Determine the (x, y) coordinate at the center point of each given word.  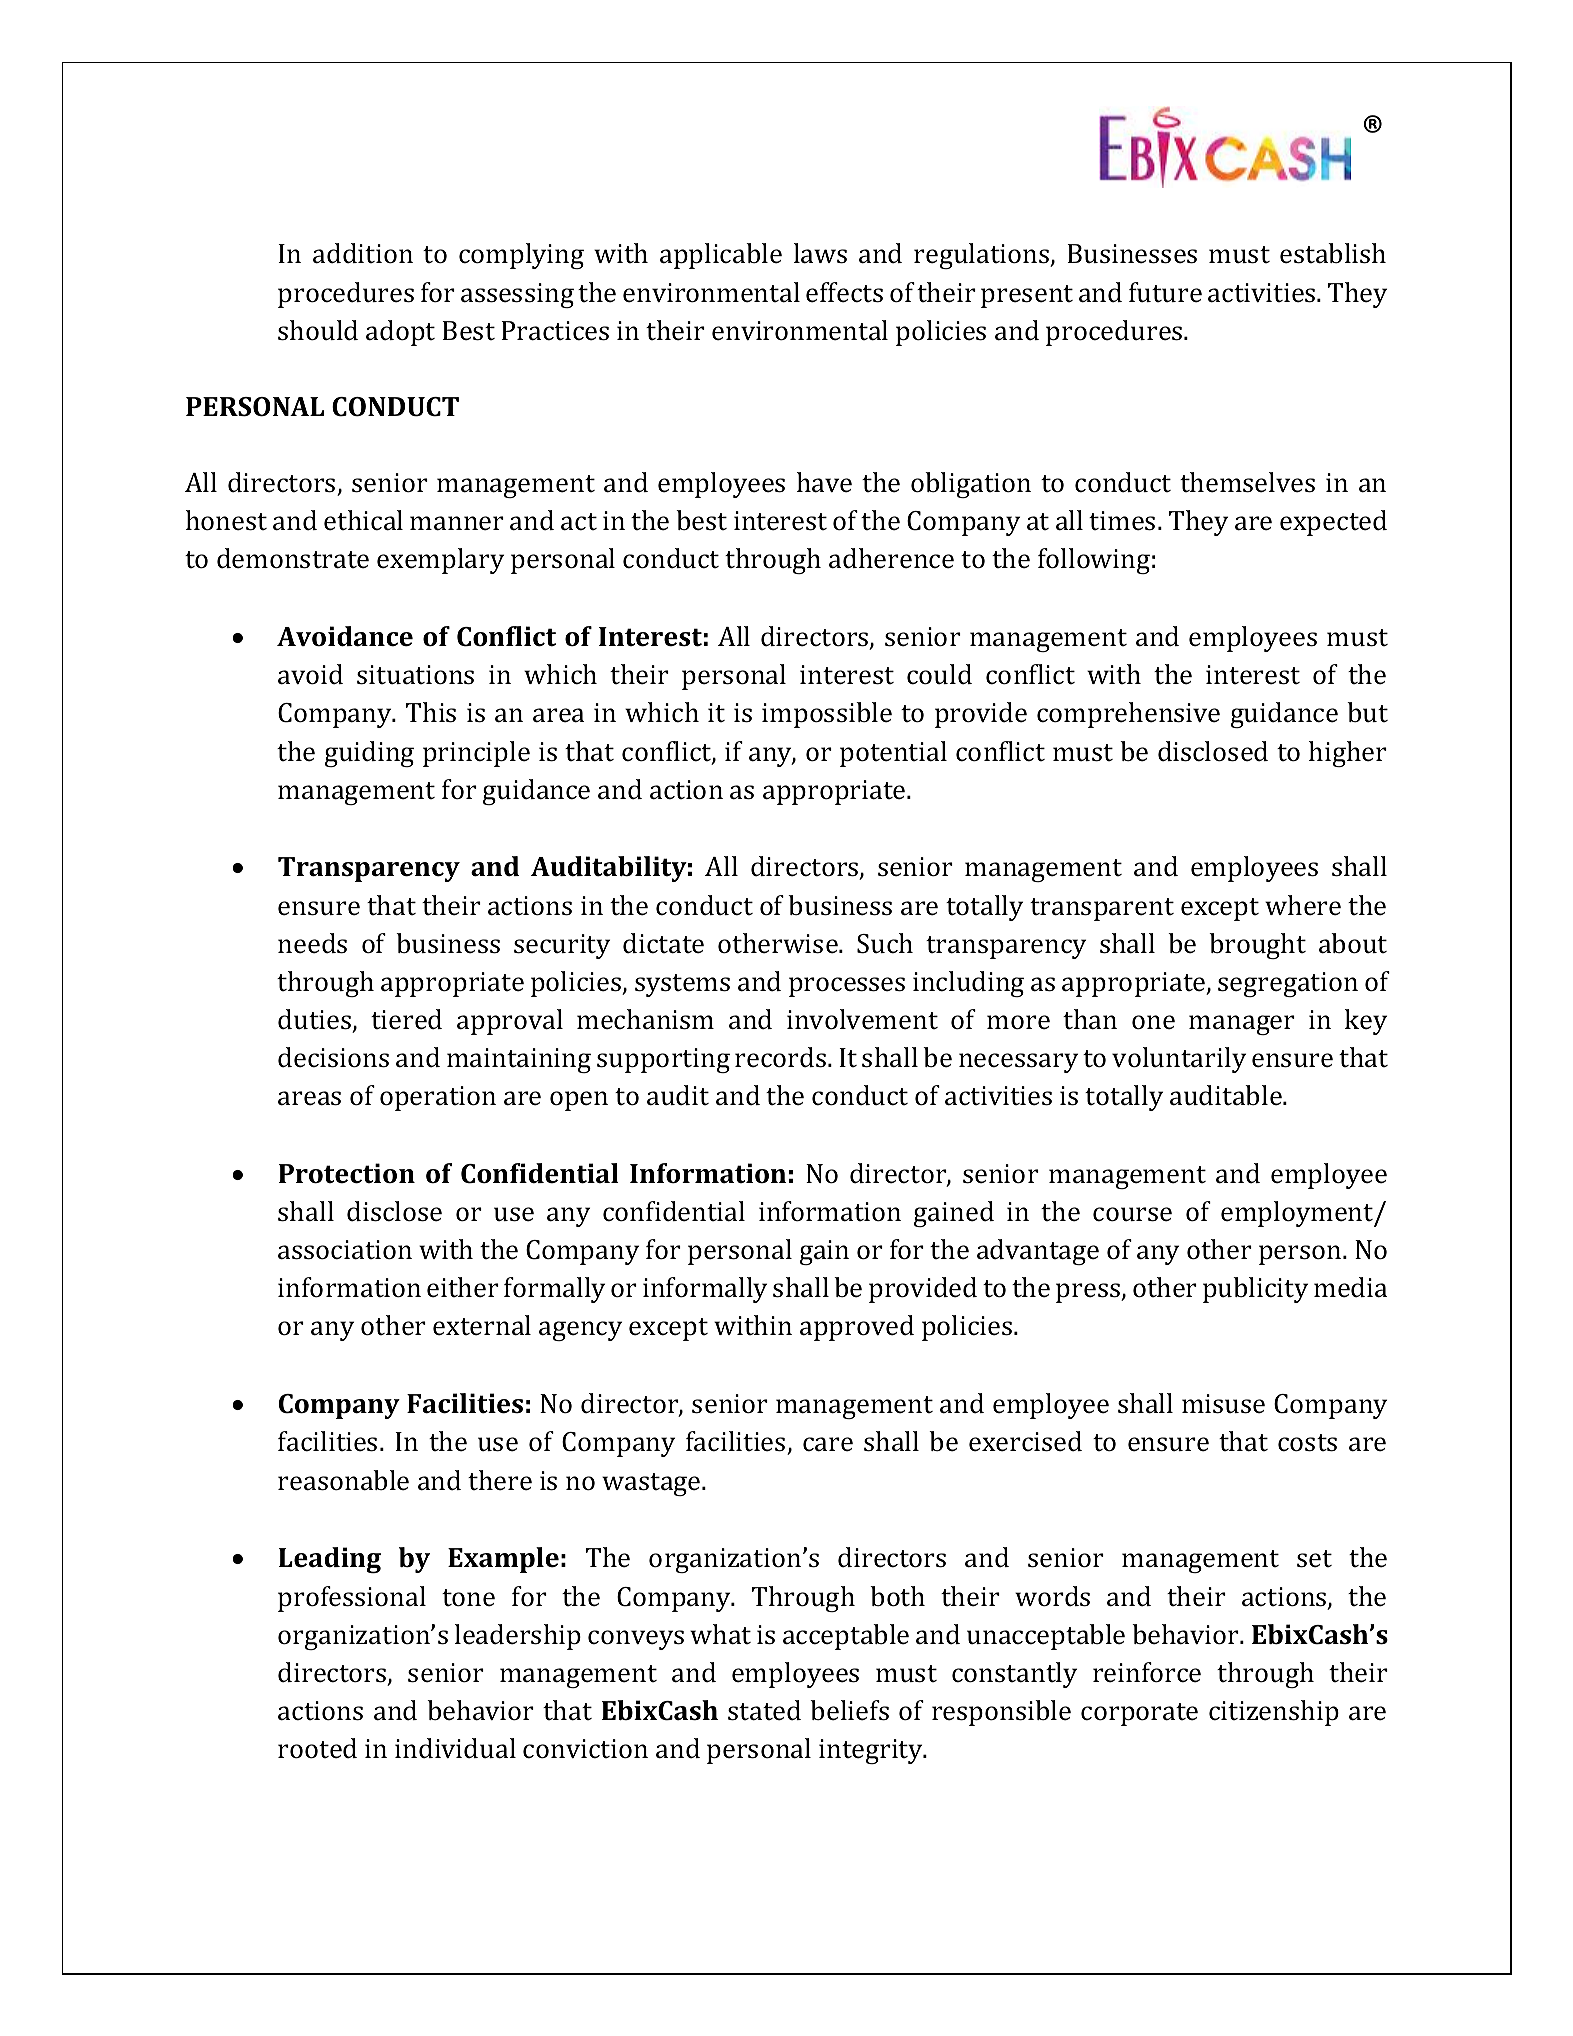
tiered (406, 1019)
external (482, 1325)
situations (415, 675)
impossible (827, 715)
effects (844, 292)
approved (857, 1328)
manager (1242, 1025)
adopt (400, 333)
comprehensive (1128, 715)
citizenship (1274, 1713)
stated (764, 1710)
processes (847, 987)
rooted (317, 1748)
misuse (1223, 1404)
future (1165, 292)
